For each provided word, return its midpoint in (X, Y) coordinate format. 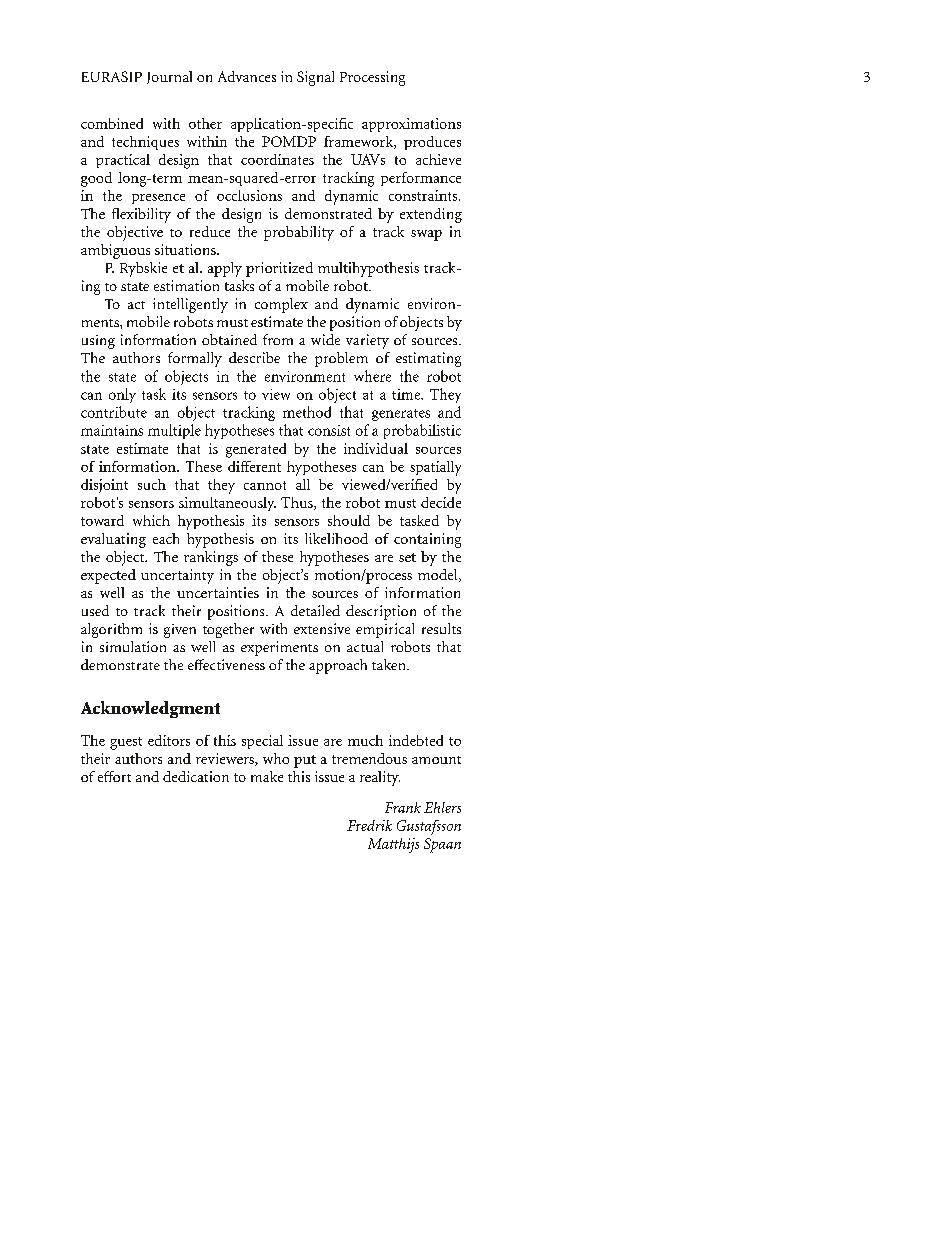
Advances (247, 76)
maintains (112, 430)
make (267, 776)
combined (112, 123)
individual (376, 448)
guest (126, 743)
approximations (411, 125)
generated (256, 450)
